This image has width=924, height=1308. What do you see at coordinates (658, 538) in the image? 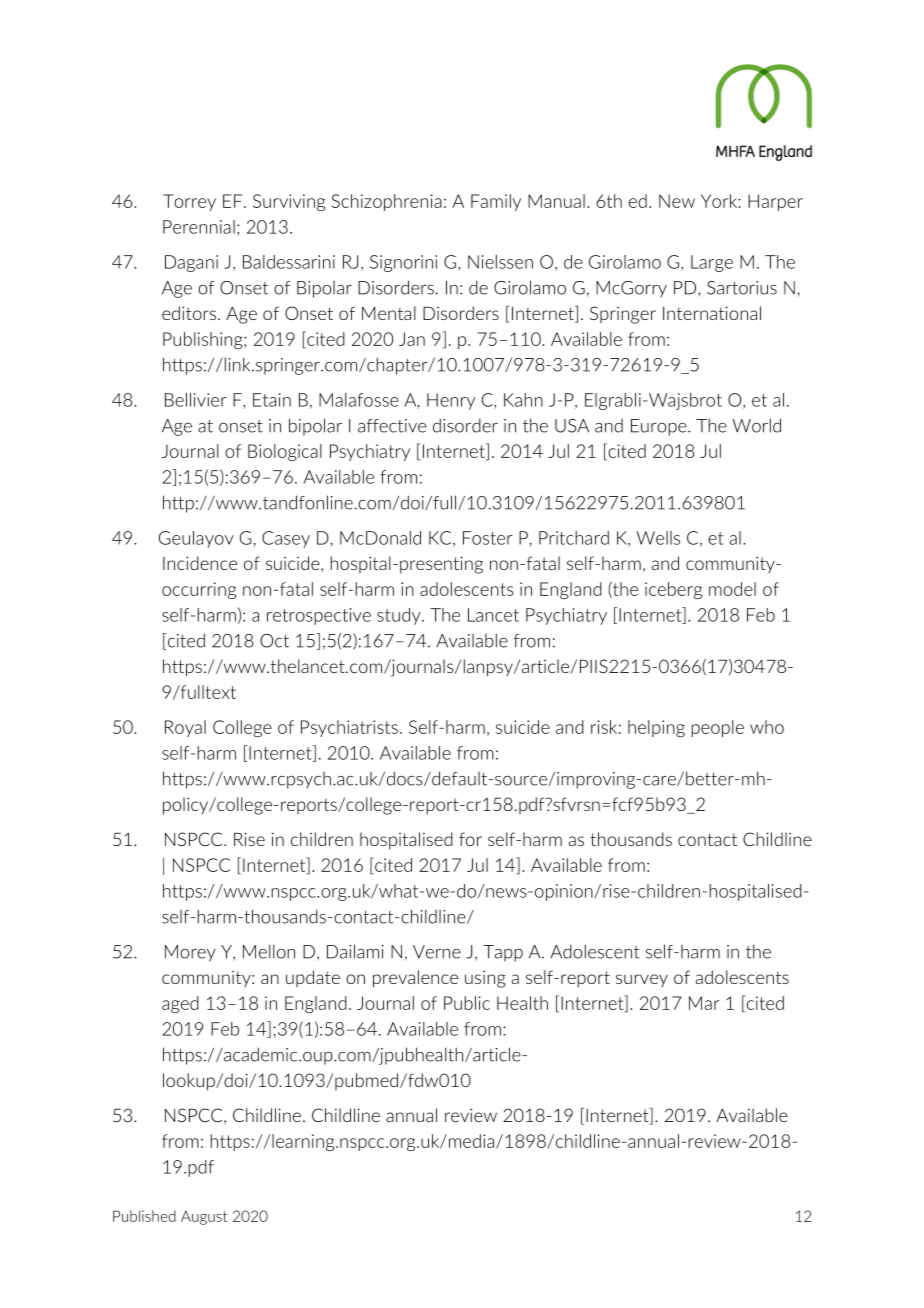
I see `Wells` at bounding box center [658, 538].
